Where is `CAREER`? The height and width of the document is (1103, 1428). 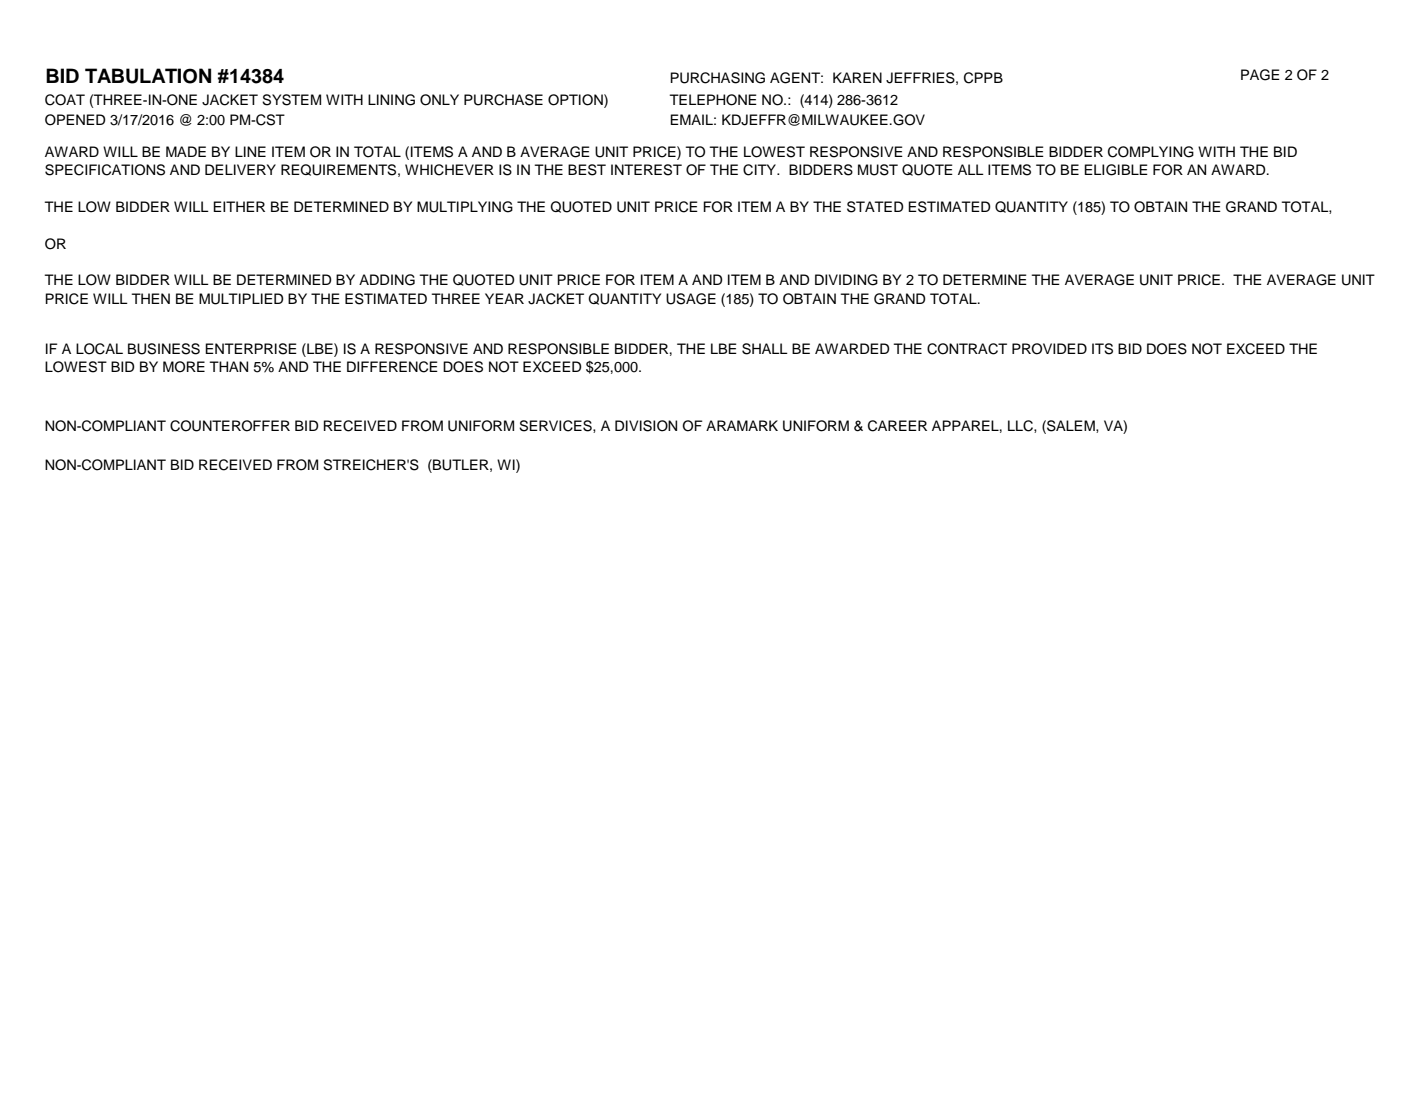 CAREER is located at coordinates (897, 426).
